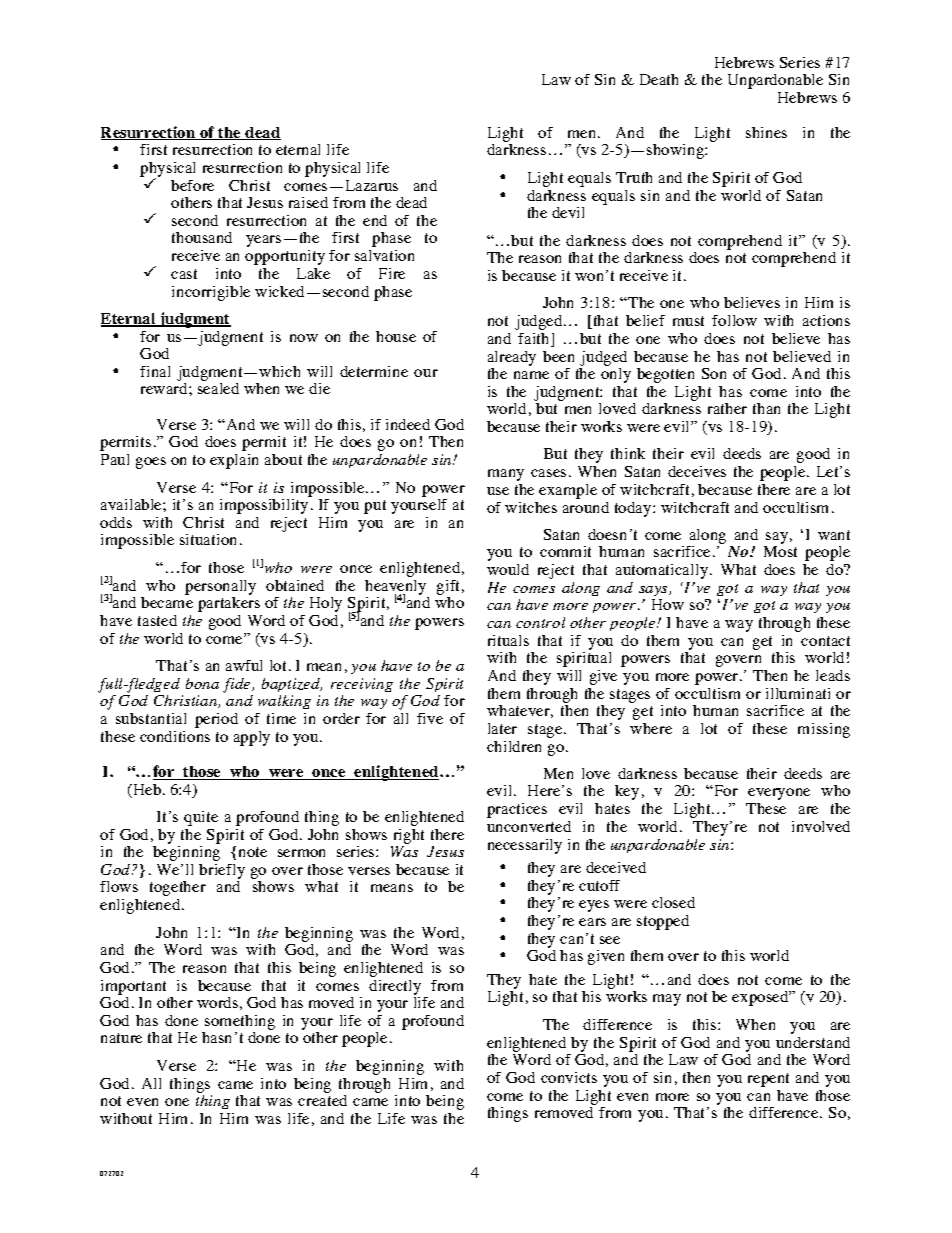 The width and height of the screenshot is (952, 1233). What do you see at coordinates (192, 185) in the screenshot?
I see `before` at bounding box center [192, 185].
